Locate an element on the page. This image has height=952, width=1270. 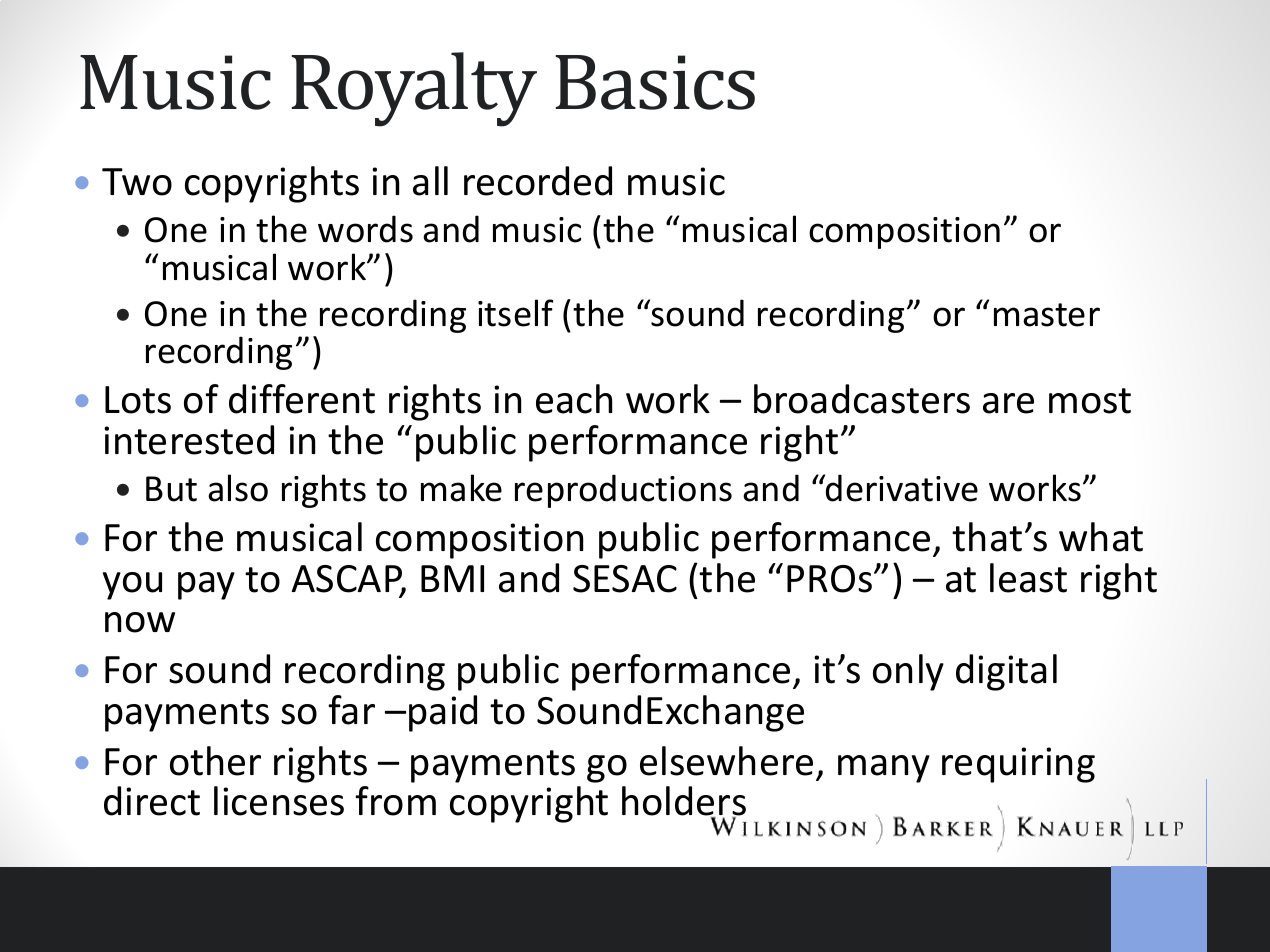
are is located at coordinates (1008, 403).
